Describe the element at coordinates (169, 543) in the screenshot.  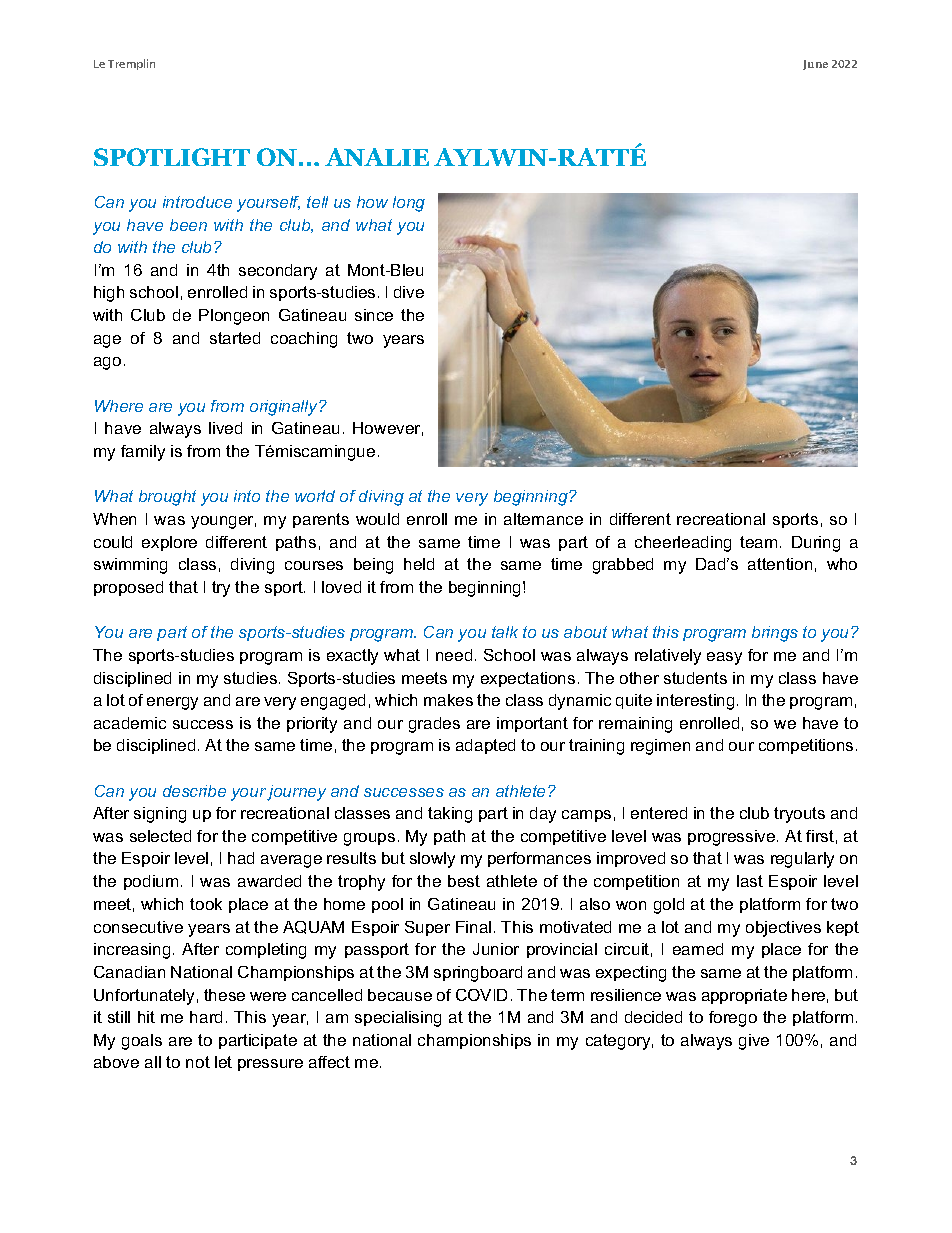
I see `explore` at that location.
